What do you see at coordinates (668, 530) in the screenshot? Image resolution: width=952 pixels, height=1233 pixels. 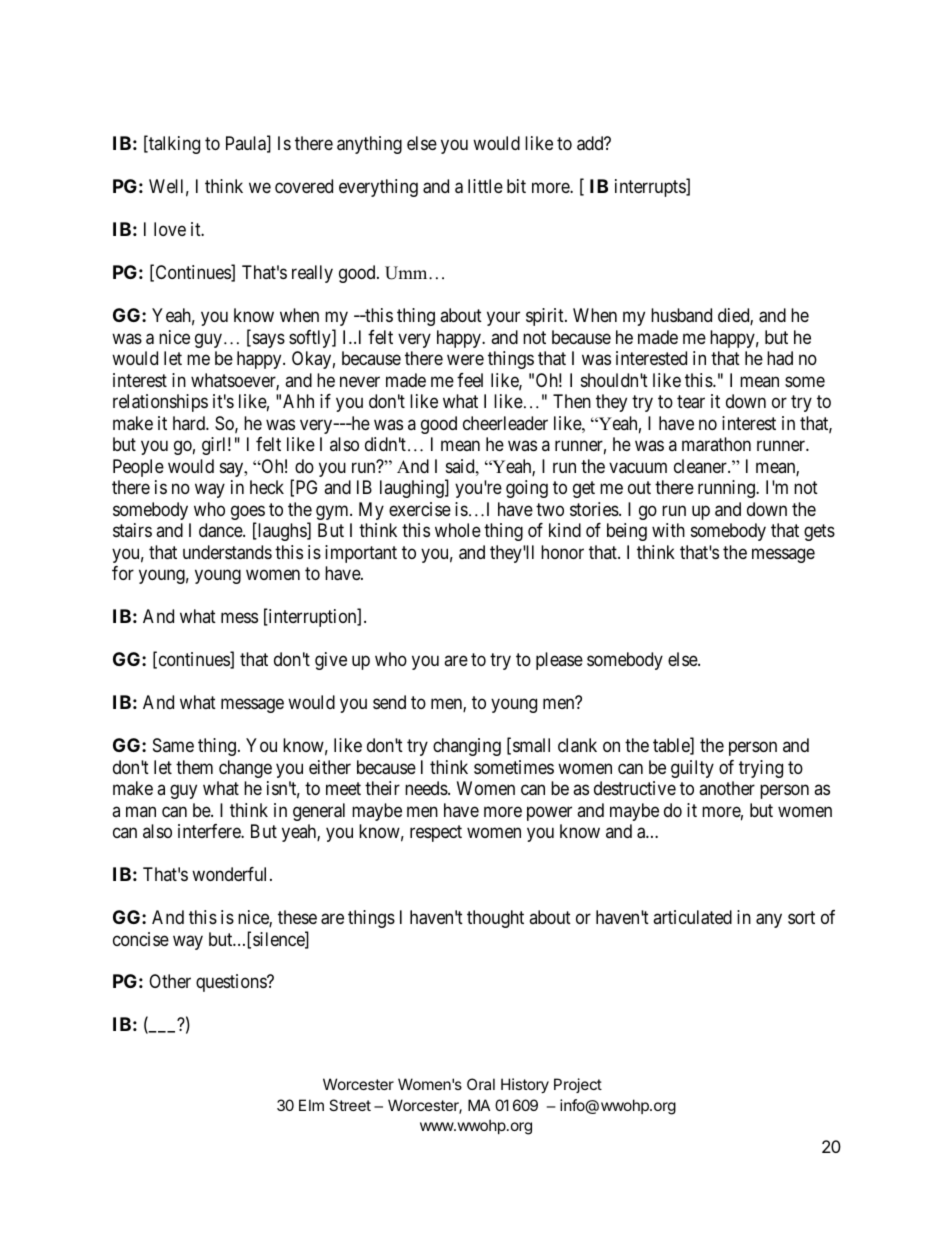 I see `with` at bounding box center [668, 530].
